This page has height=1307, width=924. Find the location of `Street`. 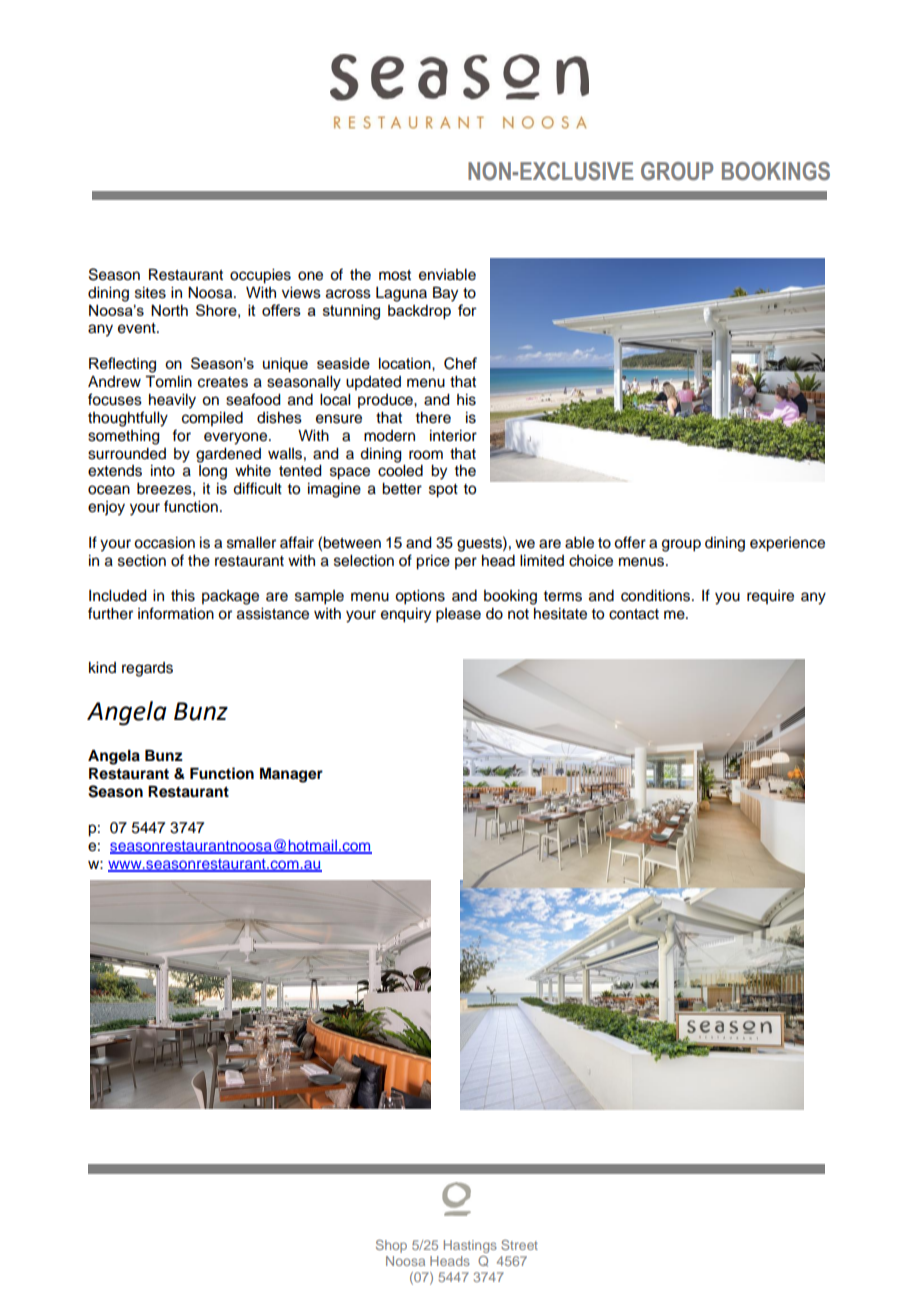

Street is located at coordinates (519, 1245).
